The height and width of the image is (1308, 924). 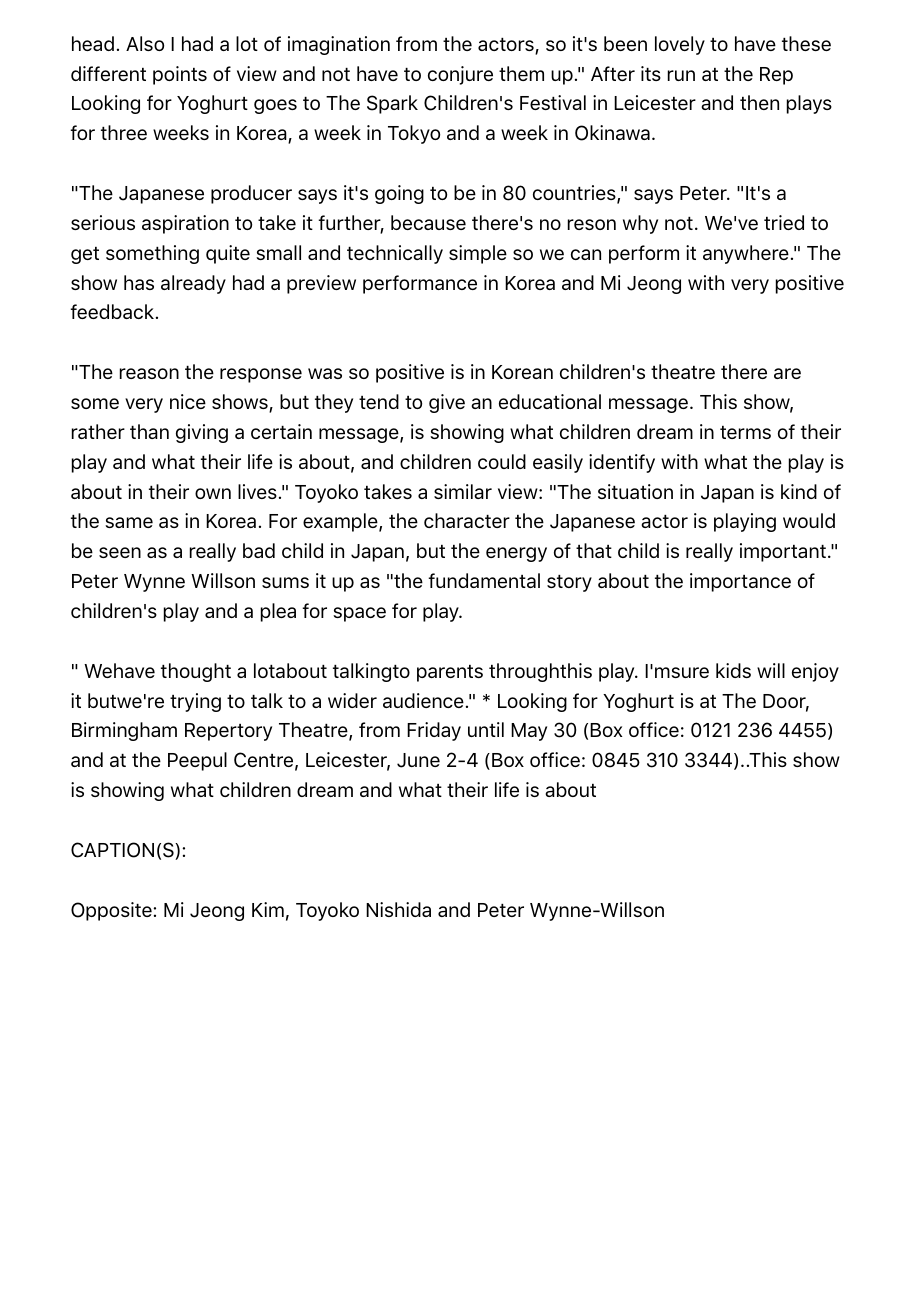 What do you see at coordinates (268, 909) in the image?
I see `Kim` at bounding box center [268, 909].
